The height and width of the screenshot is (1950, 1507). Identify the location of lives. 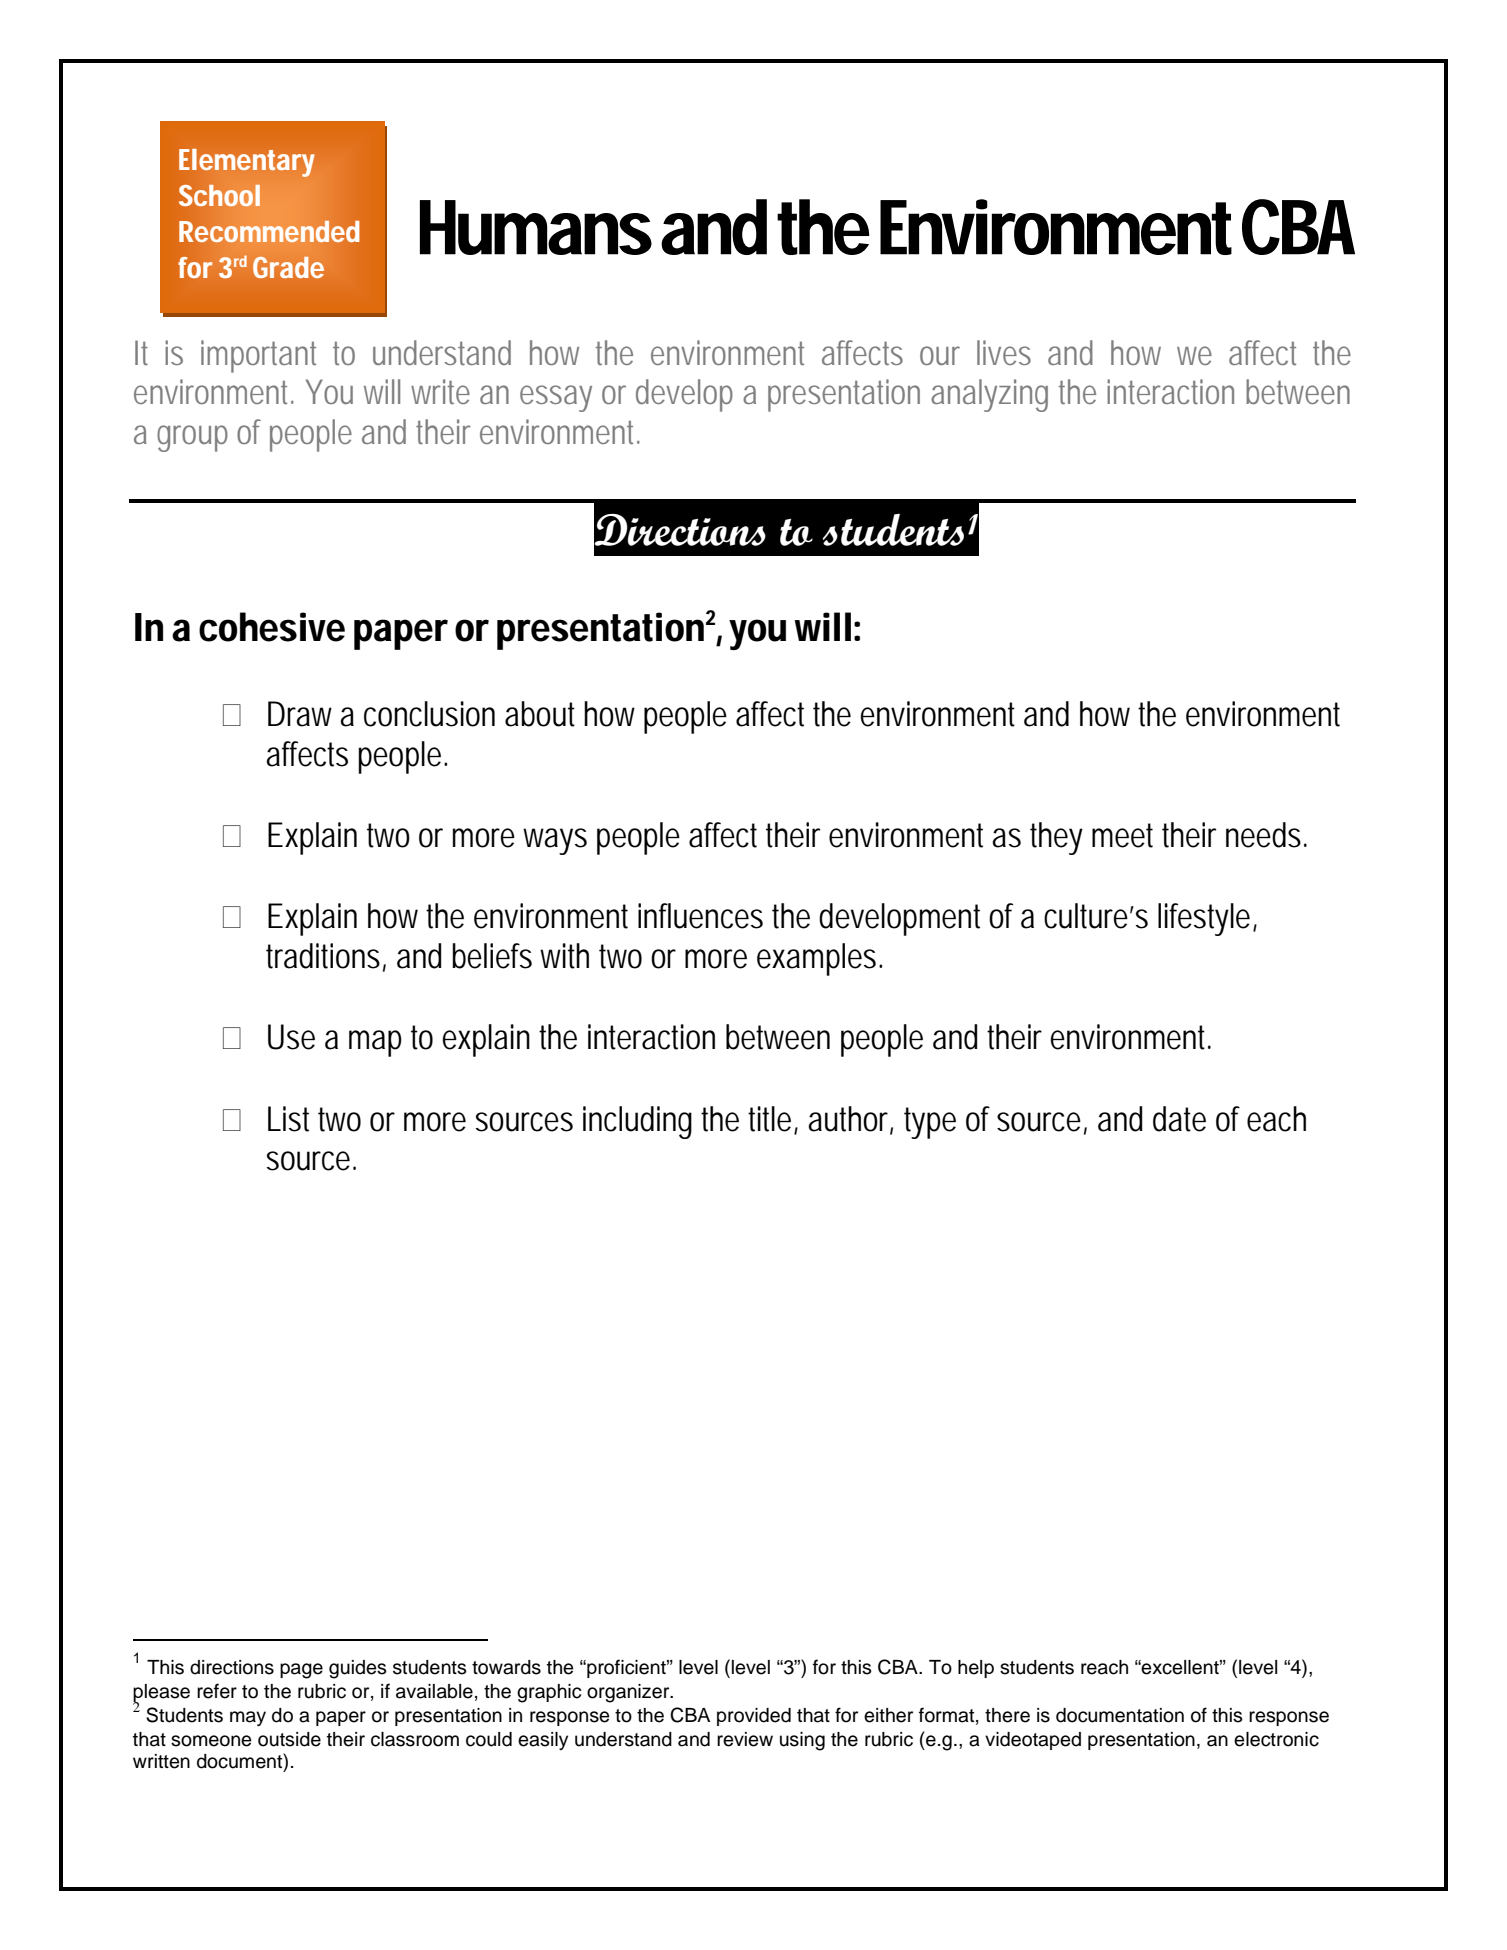
(1004, 352).
